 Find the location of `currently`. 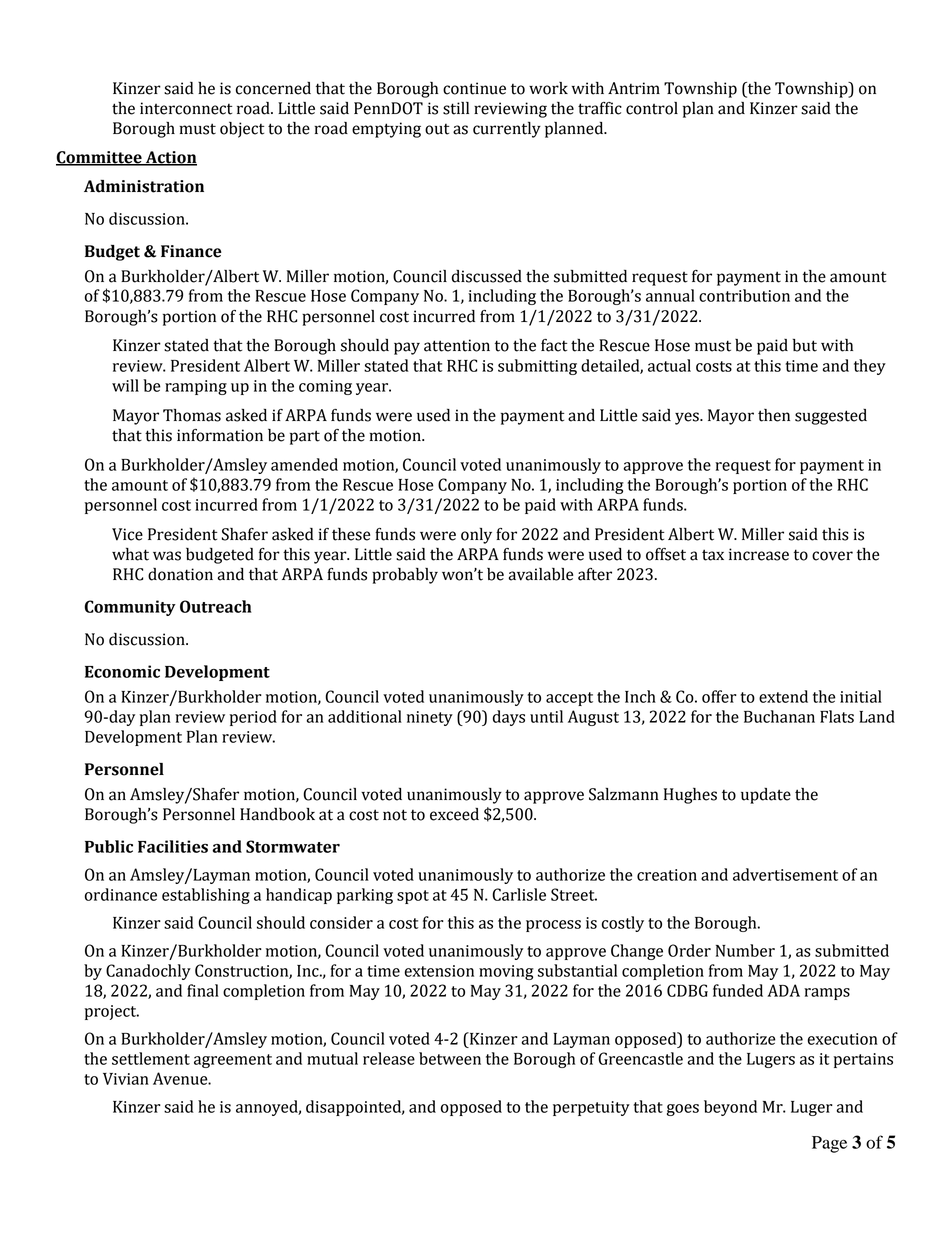

currently is located at coordinates (507, 130).
